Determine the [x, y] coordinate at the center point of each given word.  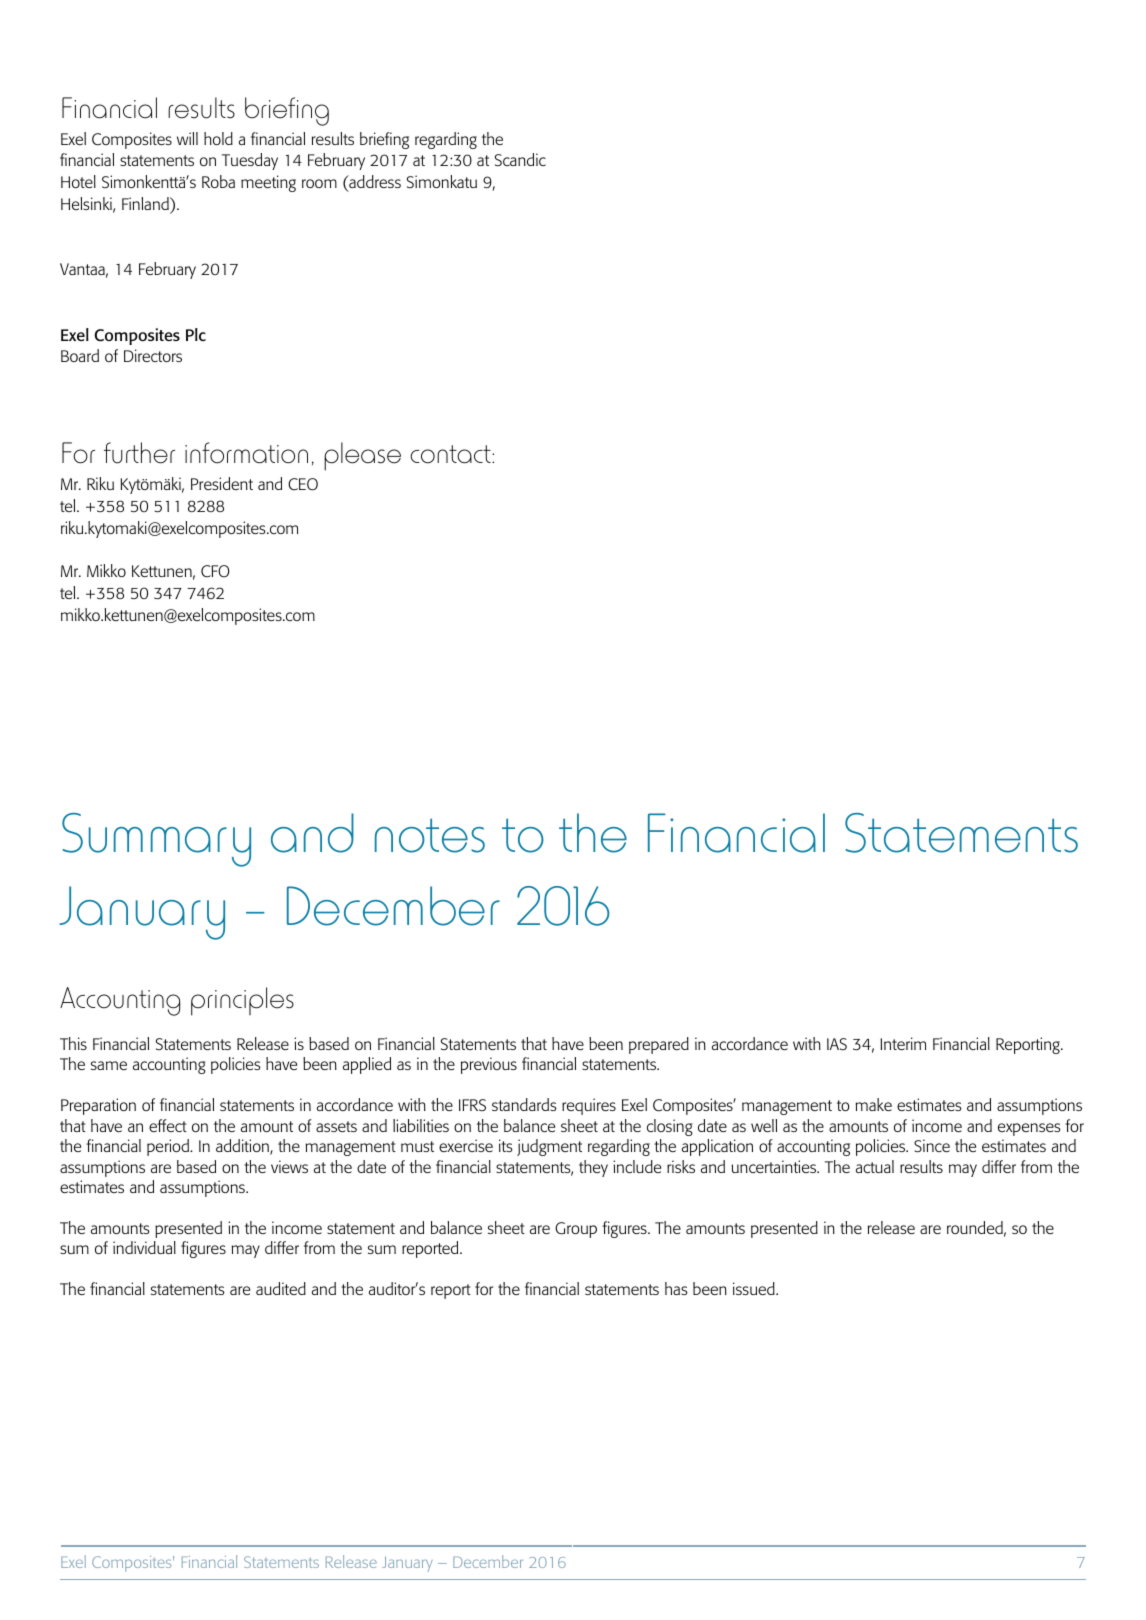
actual [875, 1166]
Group [576, 1230]
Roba [218, 181]
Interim [903, 1043]
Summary [156, 840]
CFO [215, 571]
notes [430, 835]
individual [144, 1247]
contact [451, 454]
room [319, 183]
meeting [268, 183]
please [362, 456]
